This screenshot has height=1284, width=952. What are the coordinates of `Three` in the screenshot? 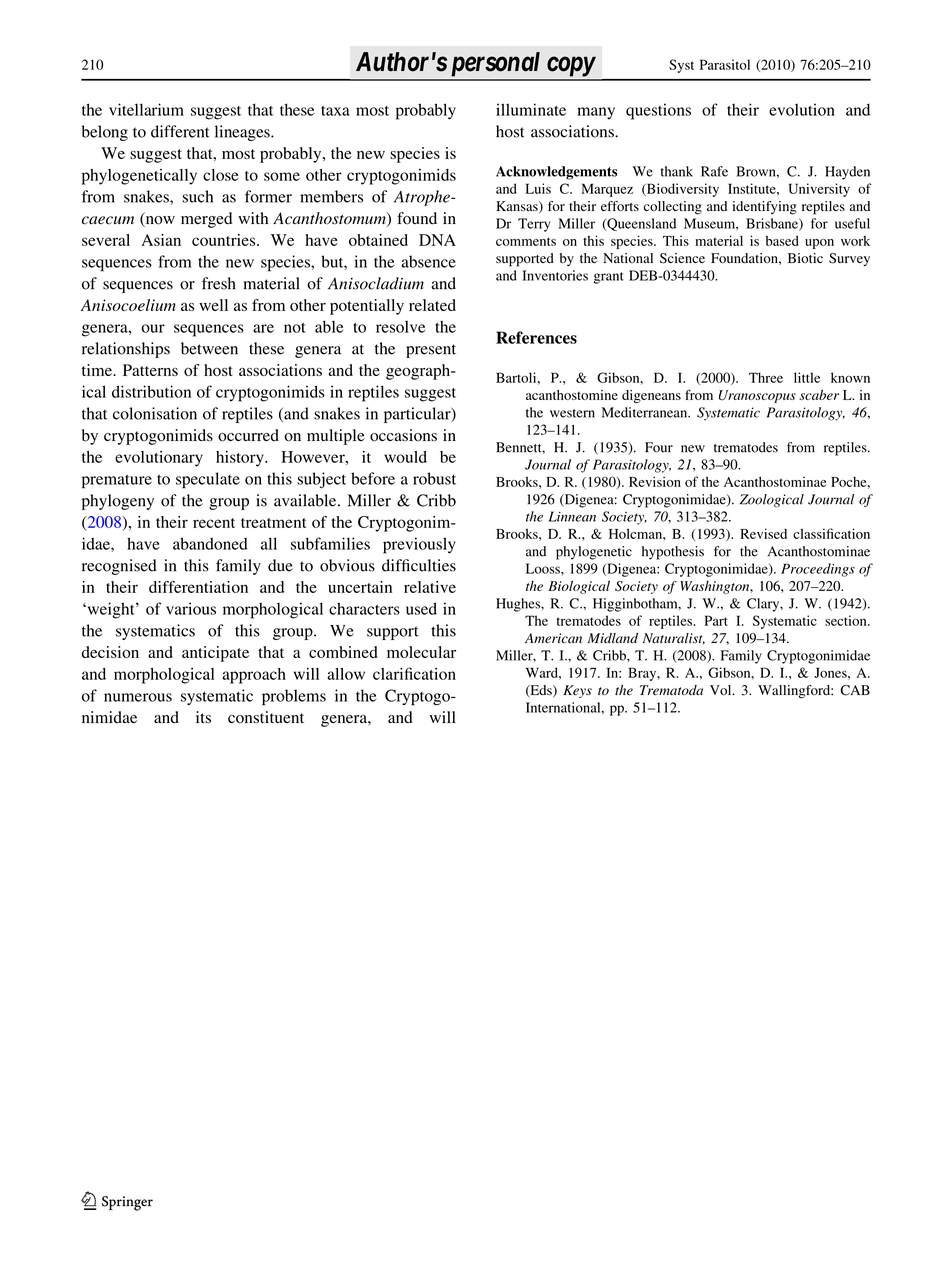 It's located at (766, 377).
